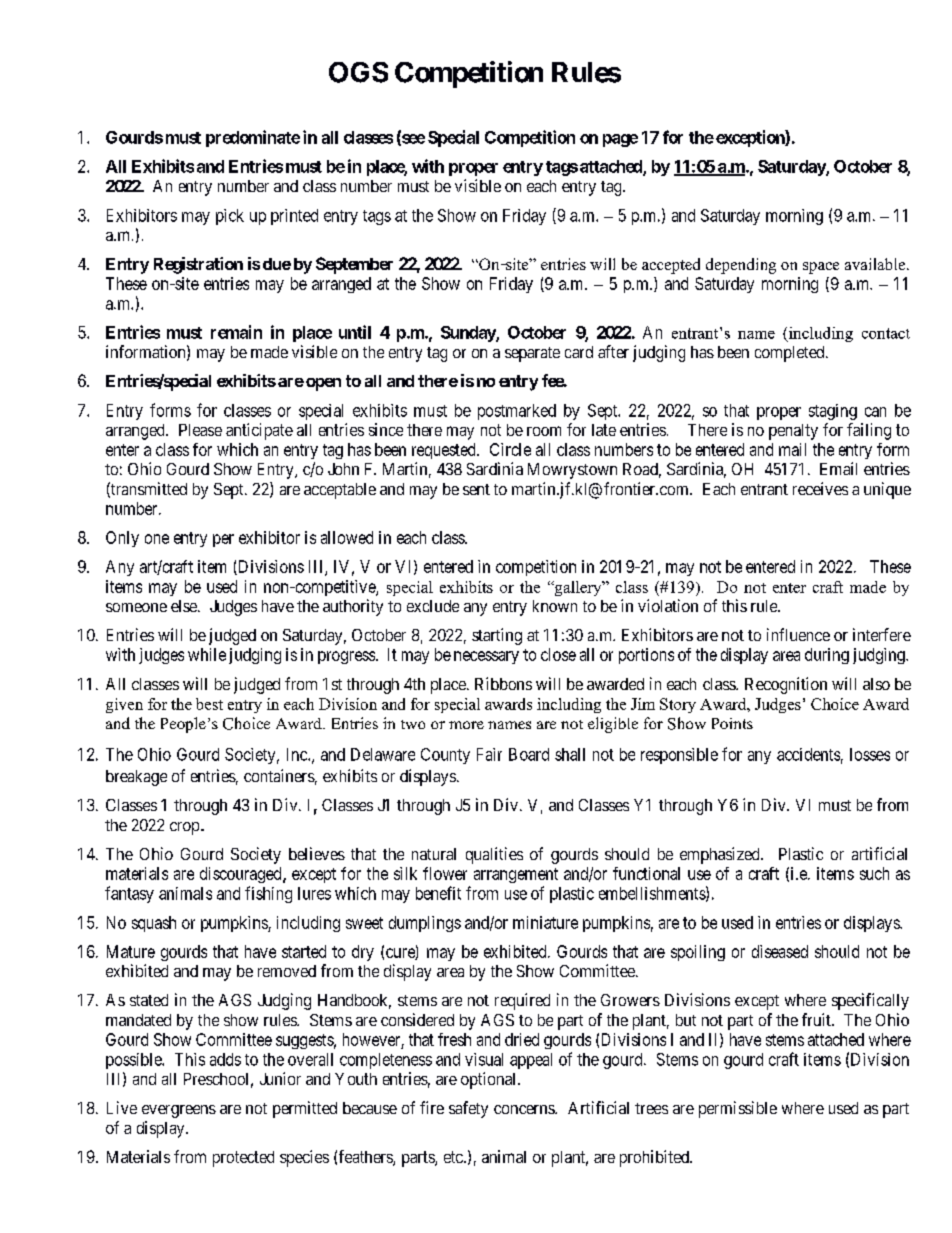 The height and width of the image is (1233, 952). I want to click on Registration, so click(198, 265).
